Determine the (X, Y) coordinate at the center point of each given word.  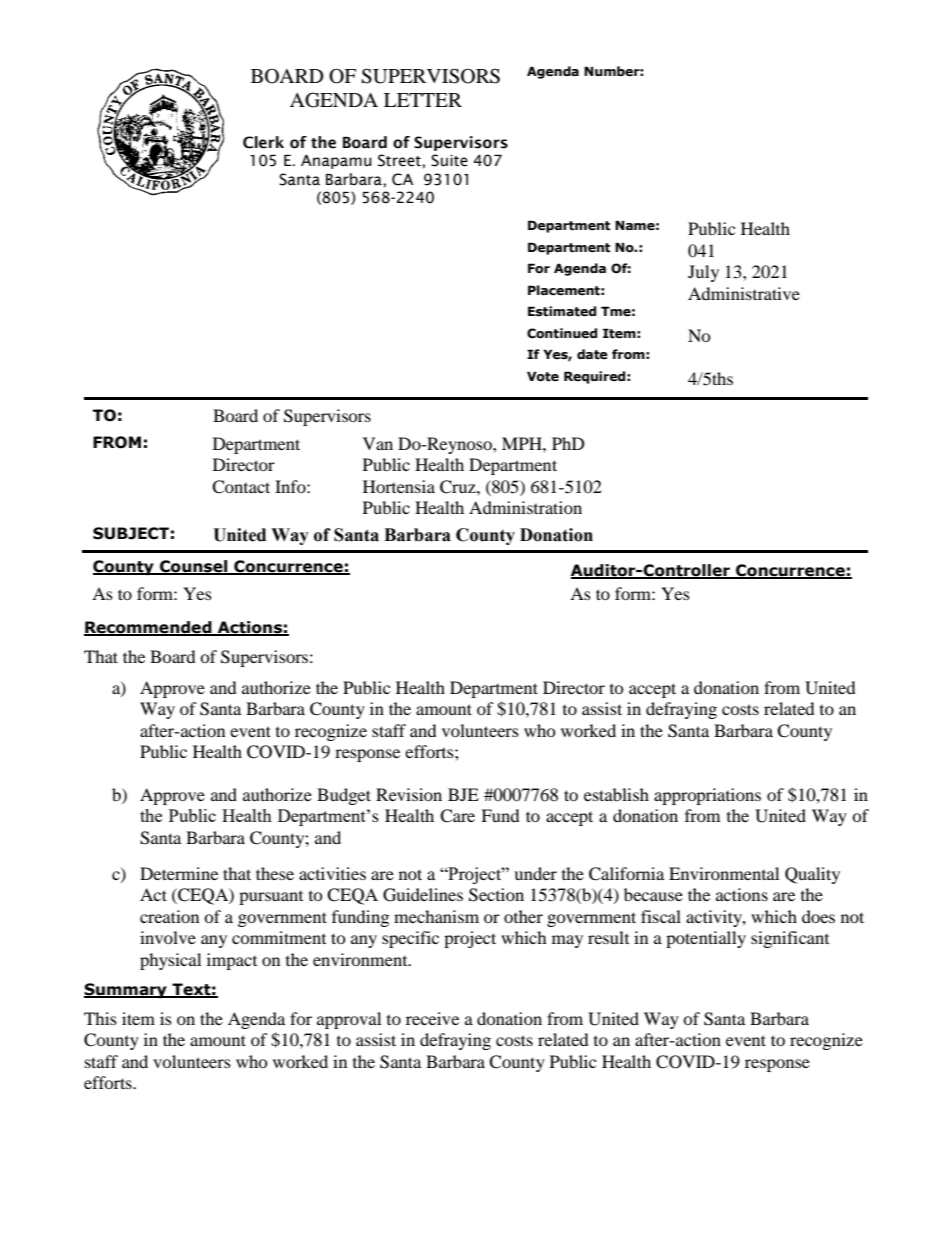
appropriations (707, 796)
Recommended (149, 628)
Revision (409, 794)
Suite (449, 160)
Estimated (562, 311)
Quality (812, 875)
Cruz (459, 487)
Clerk (263, 142)
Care (457, 816)
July (703, 273)
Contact (241, 487)
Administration (525, 507)
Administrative (744, 293)
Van (378, 443)
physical (170, 961)
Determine (179, 873)
